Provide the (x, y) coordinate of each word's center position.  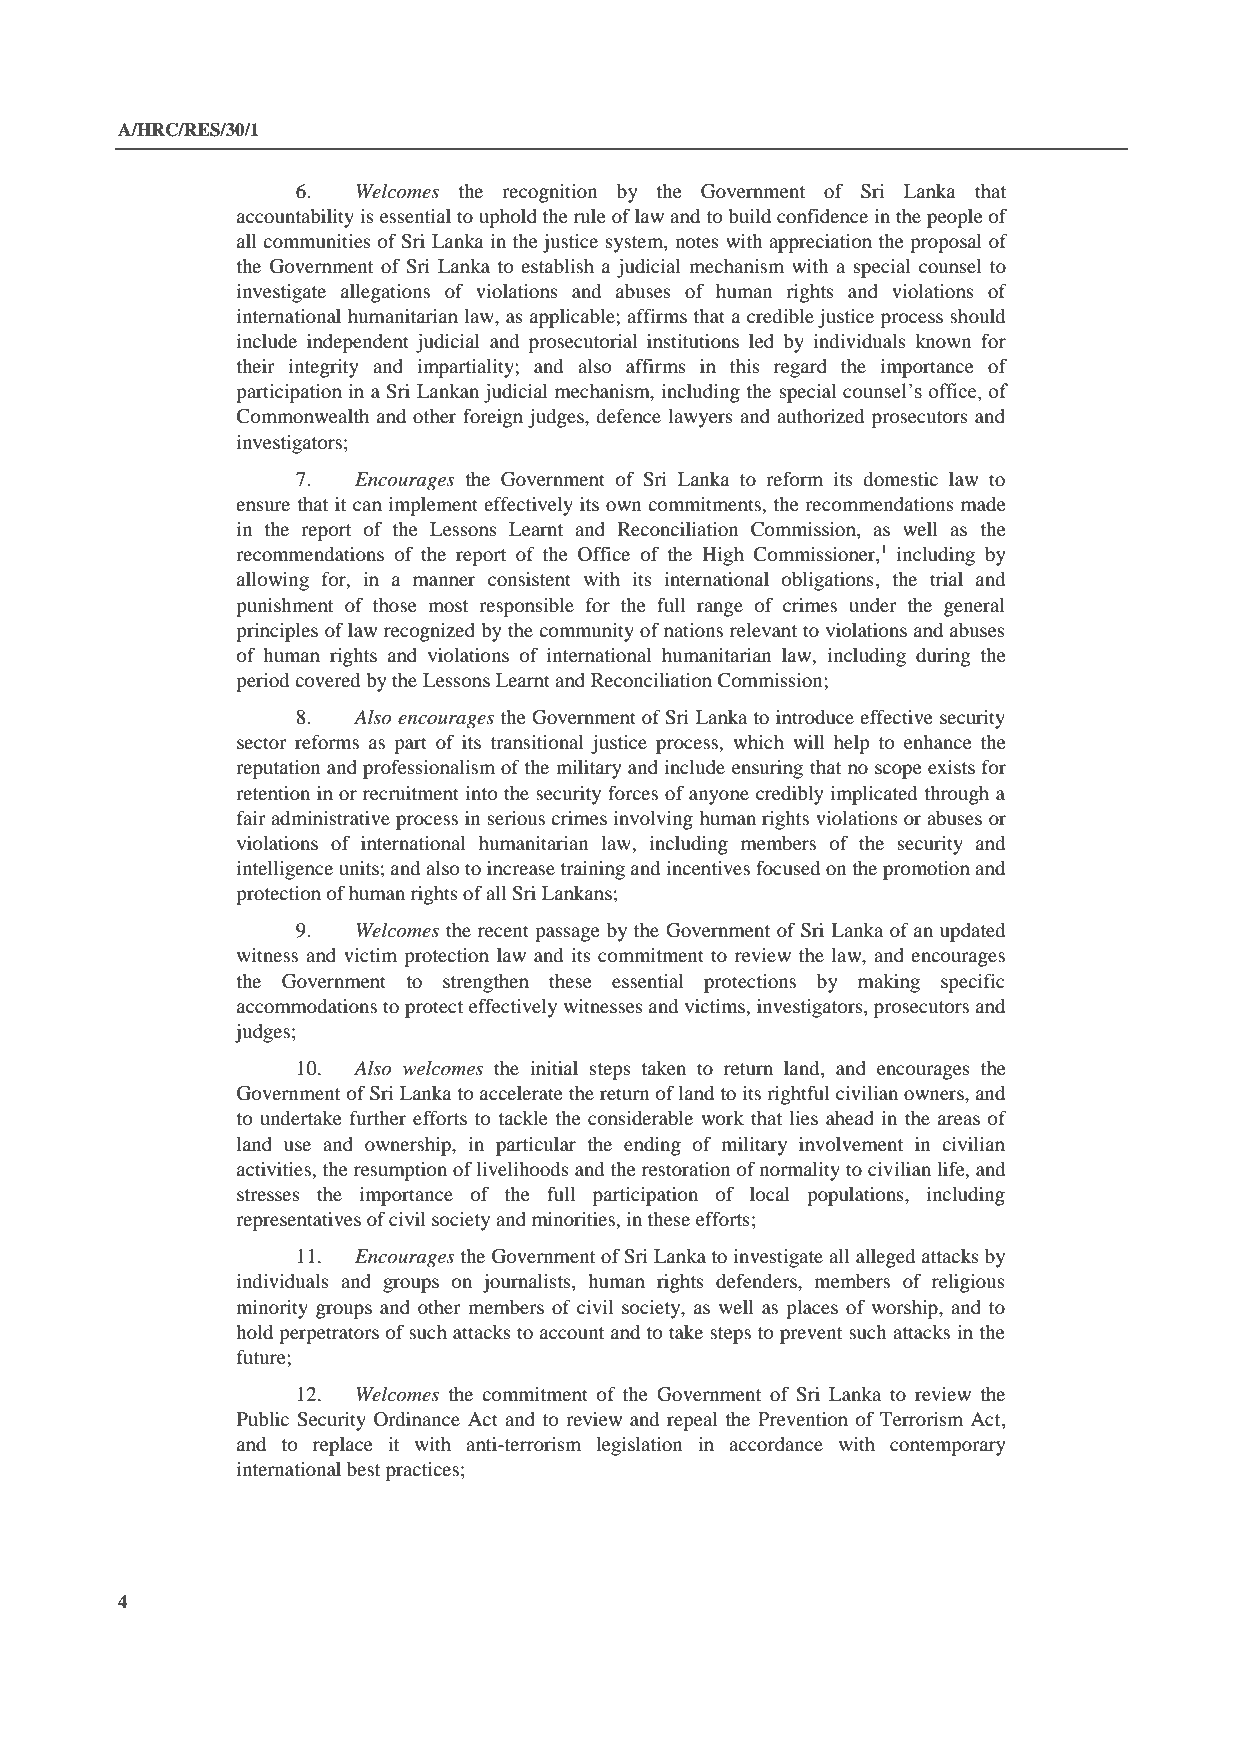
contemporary (948, 1447)
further (378, 1118)
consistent (529, 579)
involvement (851, 1144)
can (367, 506)
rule (590, 216)
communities (317, 241)
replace (343, 1446)
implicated (873, 795)
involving (653, 820)
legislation (639, 1446)
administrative (330, 818)
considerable (640, 1118)
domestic (900, 479)
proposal (946, 243)
